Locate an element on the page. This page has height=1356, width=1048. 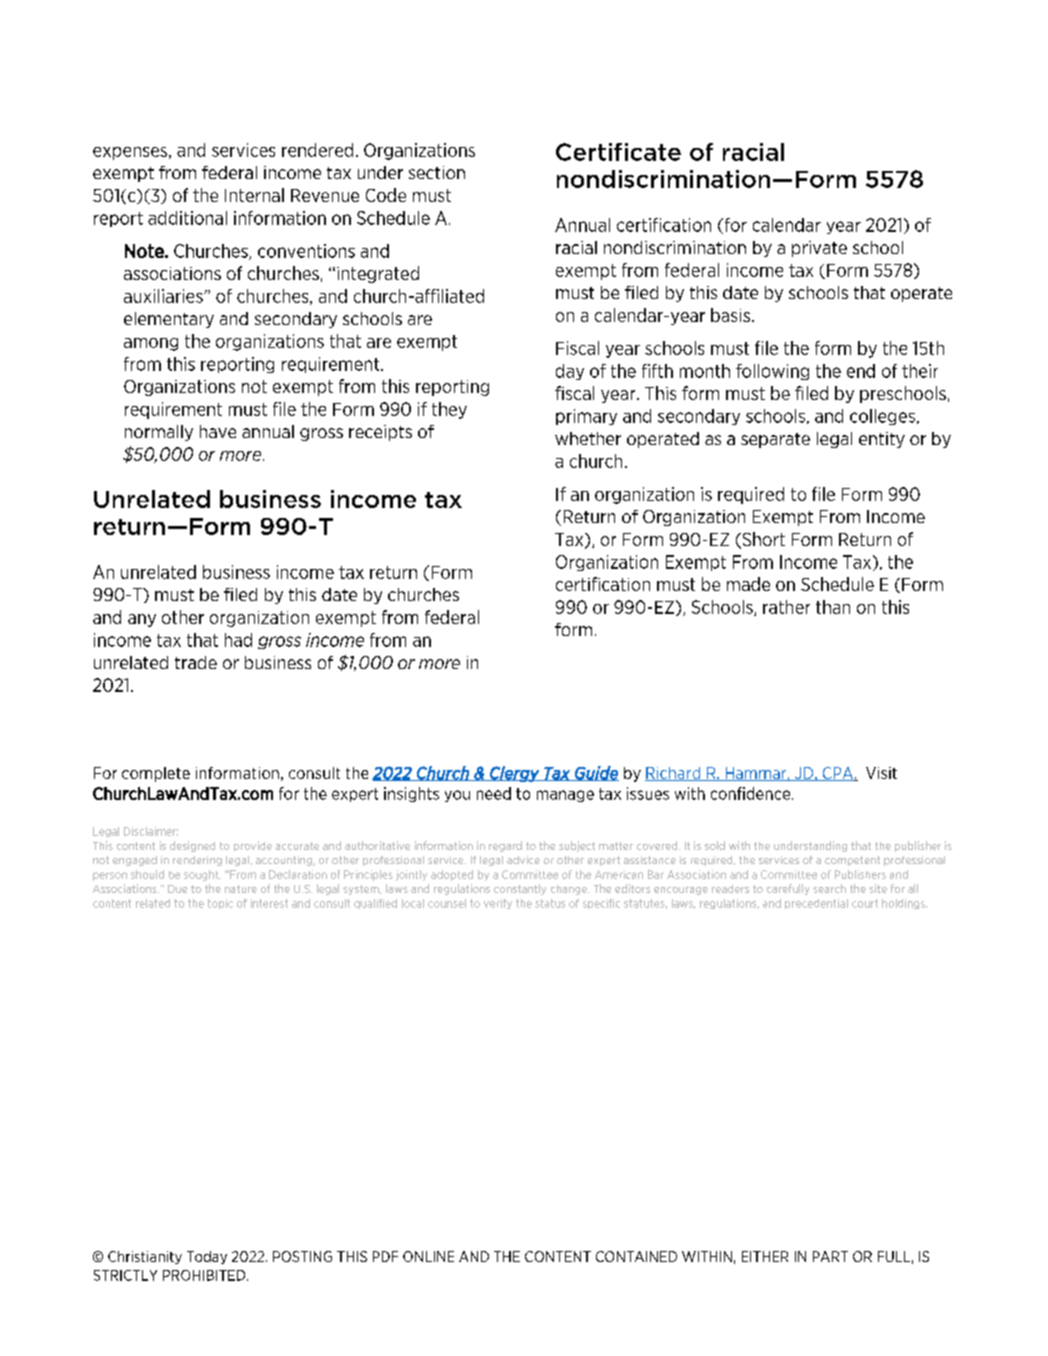
made is located at coordinates (748, 584).
